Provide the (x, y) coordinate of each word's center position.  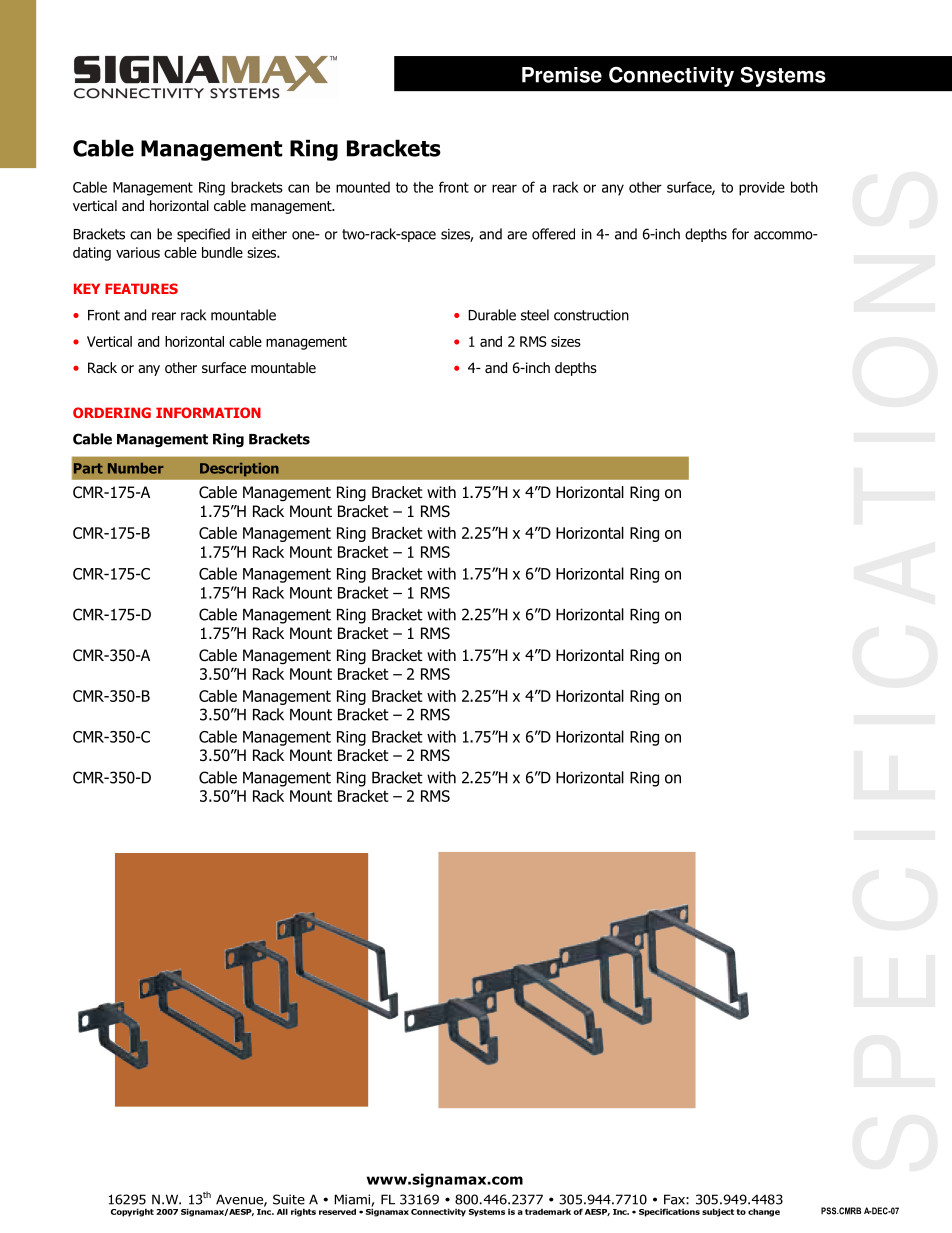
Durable (492, 315)
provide (762, 188)
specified (203, 235)
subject (718, 1212)
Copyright (132, 1212)
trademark (548, 1212)
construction (591, 315)
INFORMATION (208, 412)
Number (136, 468)
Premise (562, 75)
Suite (289, 1199)
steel (535, 315)
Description (239, 469)
